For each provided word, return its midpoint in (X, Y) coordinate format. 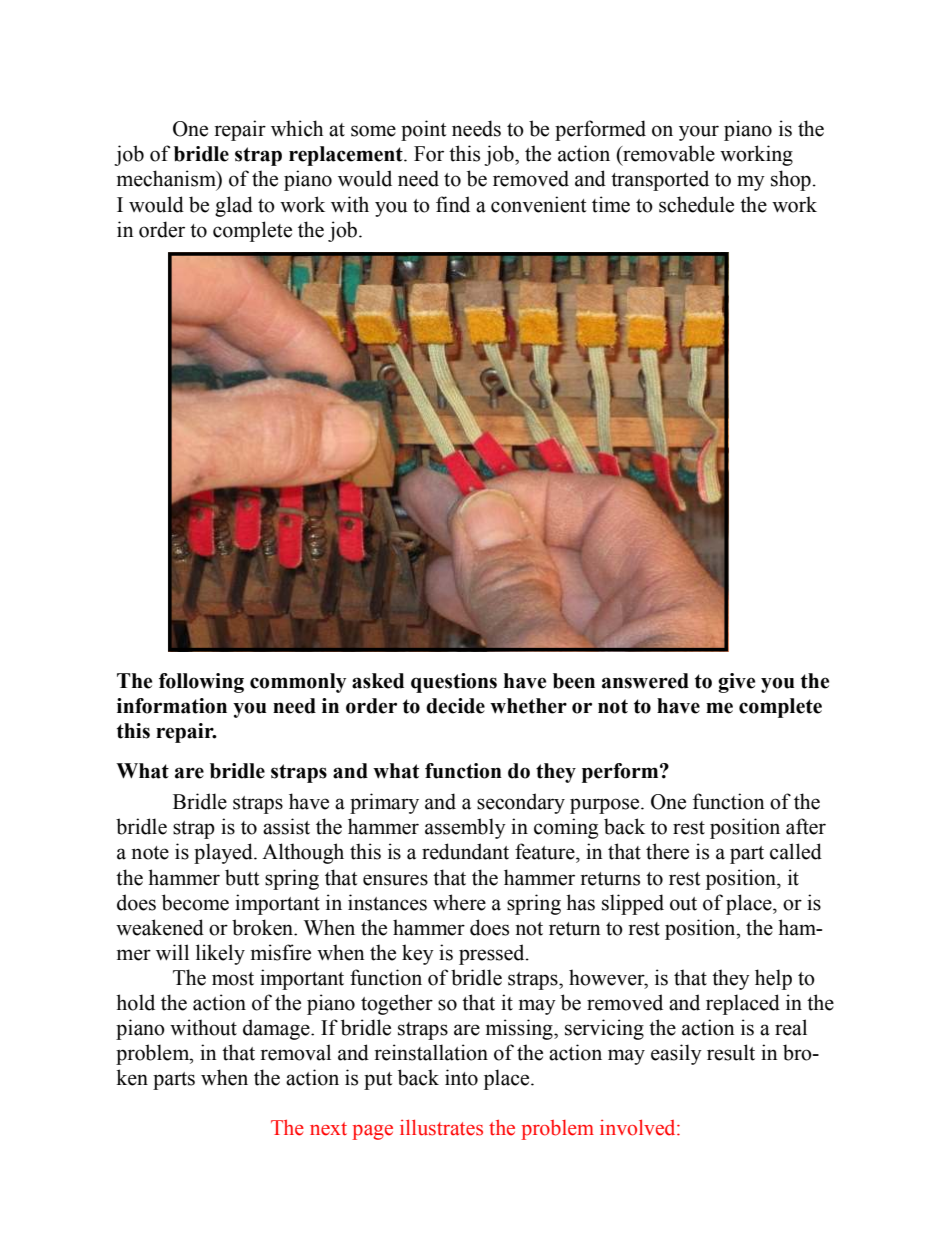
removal (295, 1052)
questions (454, 683)
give (736, 683)
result (731, 1052)
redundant (465, 851)
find (453, 204)
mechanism (167, 179)
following (201, 683)
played (224, 853)
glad (234, 206)
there (667, 851)
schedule (696, 204)
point (424, 130)
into (461, 1077)
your (699, 133)
